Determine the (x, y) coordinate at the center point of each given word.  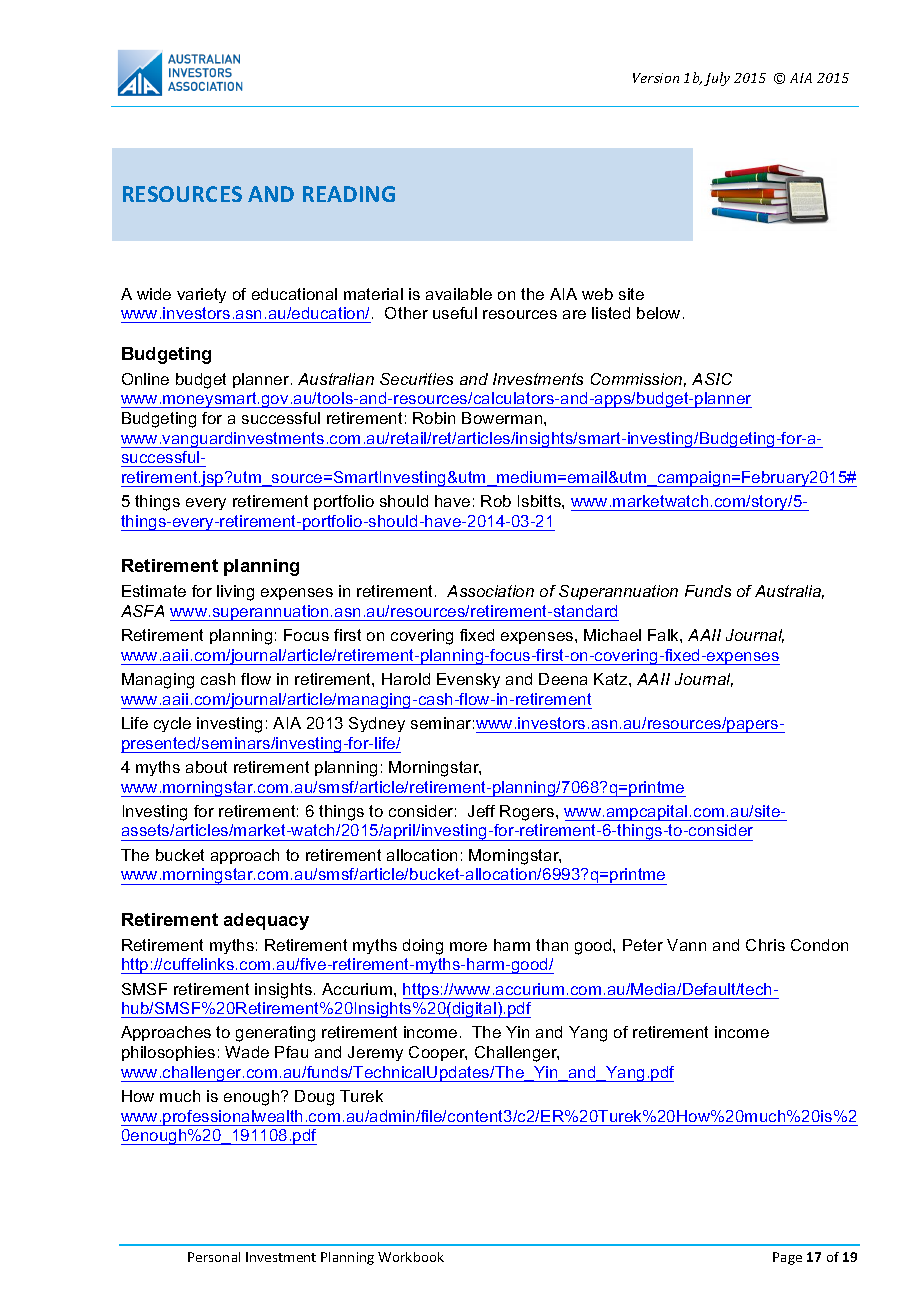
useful (455, 313)
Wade (247, 1052)
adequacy (266, 921)
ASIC (712, 379)
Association (490, 591)
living (235, 593)
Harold (406, 679)
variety (201, 295)
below (658, 313)
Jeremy (375, 1053)
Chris (765, 945)
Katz (612, 679)
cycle (172, 724)
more (468, 946)
